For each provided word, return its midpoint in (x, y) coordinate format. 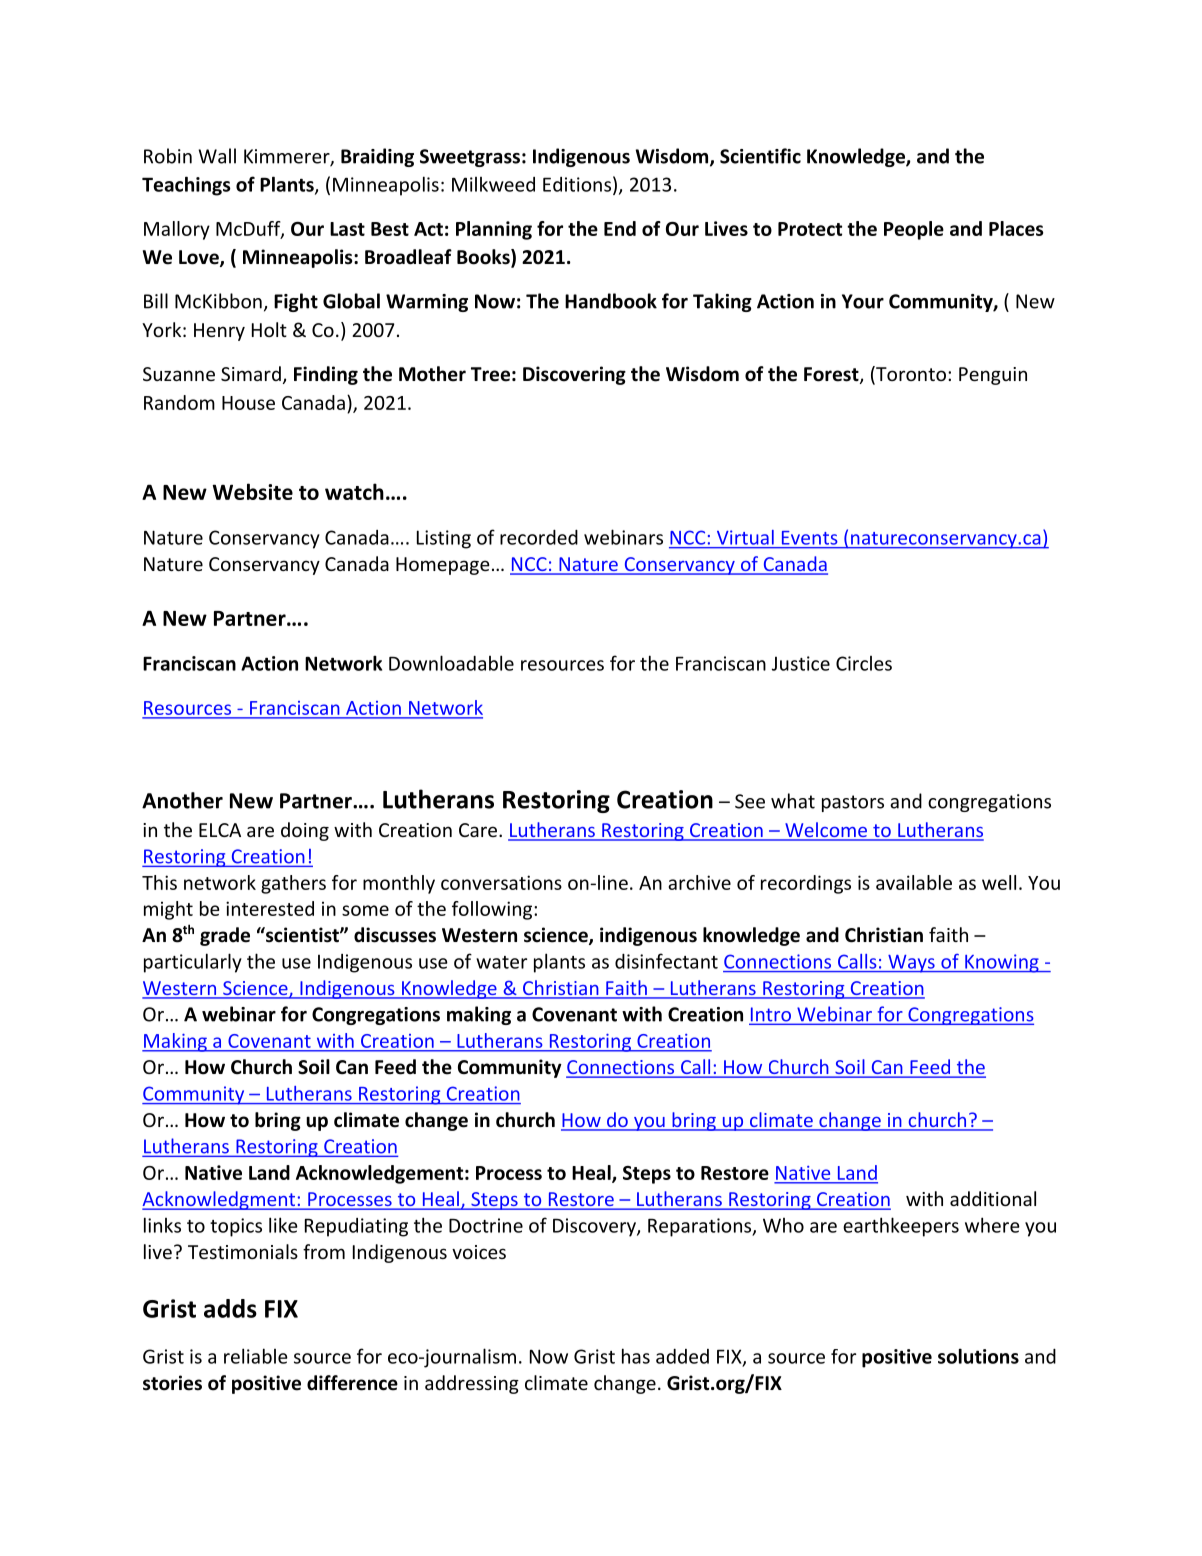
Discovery (595, 1227)
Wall (217, 156)
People (914, 230)
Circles (864, 663)
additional (993, 1198)
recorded (539, 537)
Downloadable (451, 663)
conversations (501, 882)
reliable (256, 1356)
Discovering (574, 375)
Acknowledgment (220, 1200)
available (914, 882)
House (248, 403)
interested (270, 908)
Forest (832, 375)
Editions (577, 184)
